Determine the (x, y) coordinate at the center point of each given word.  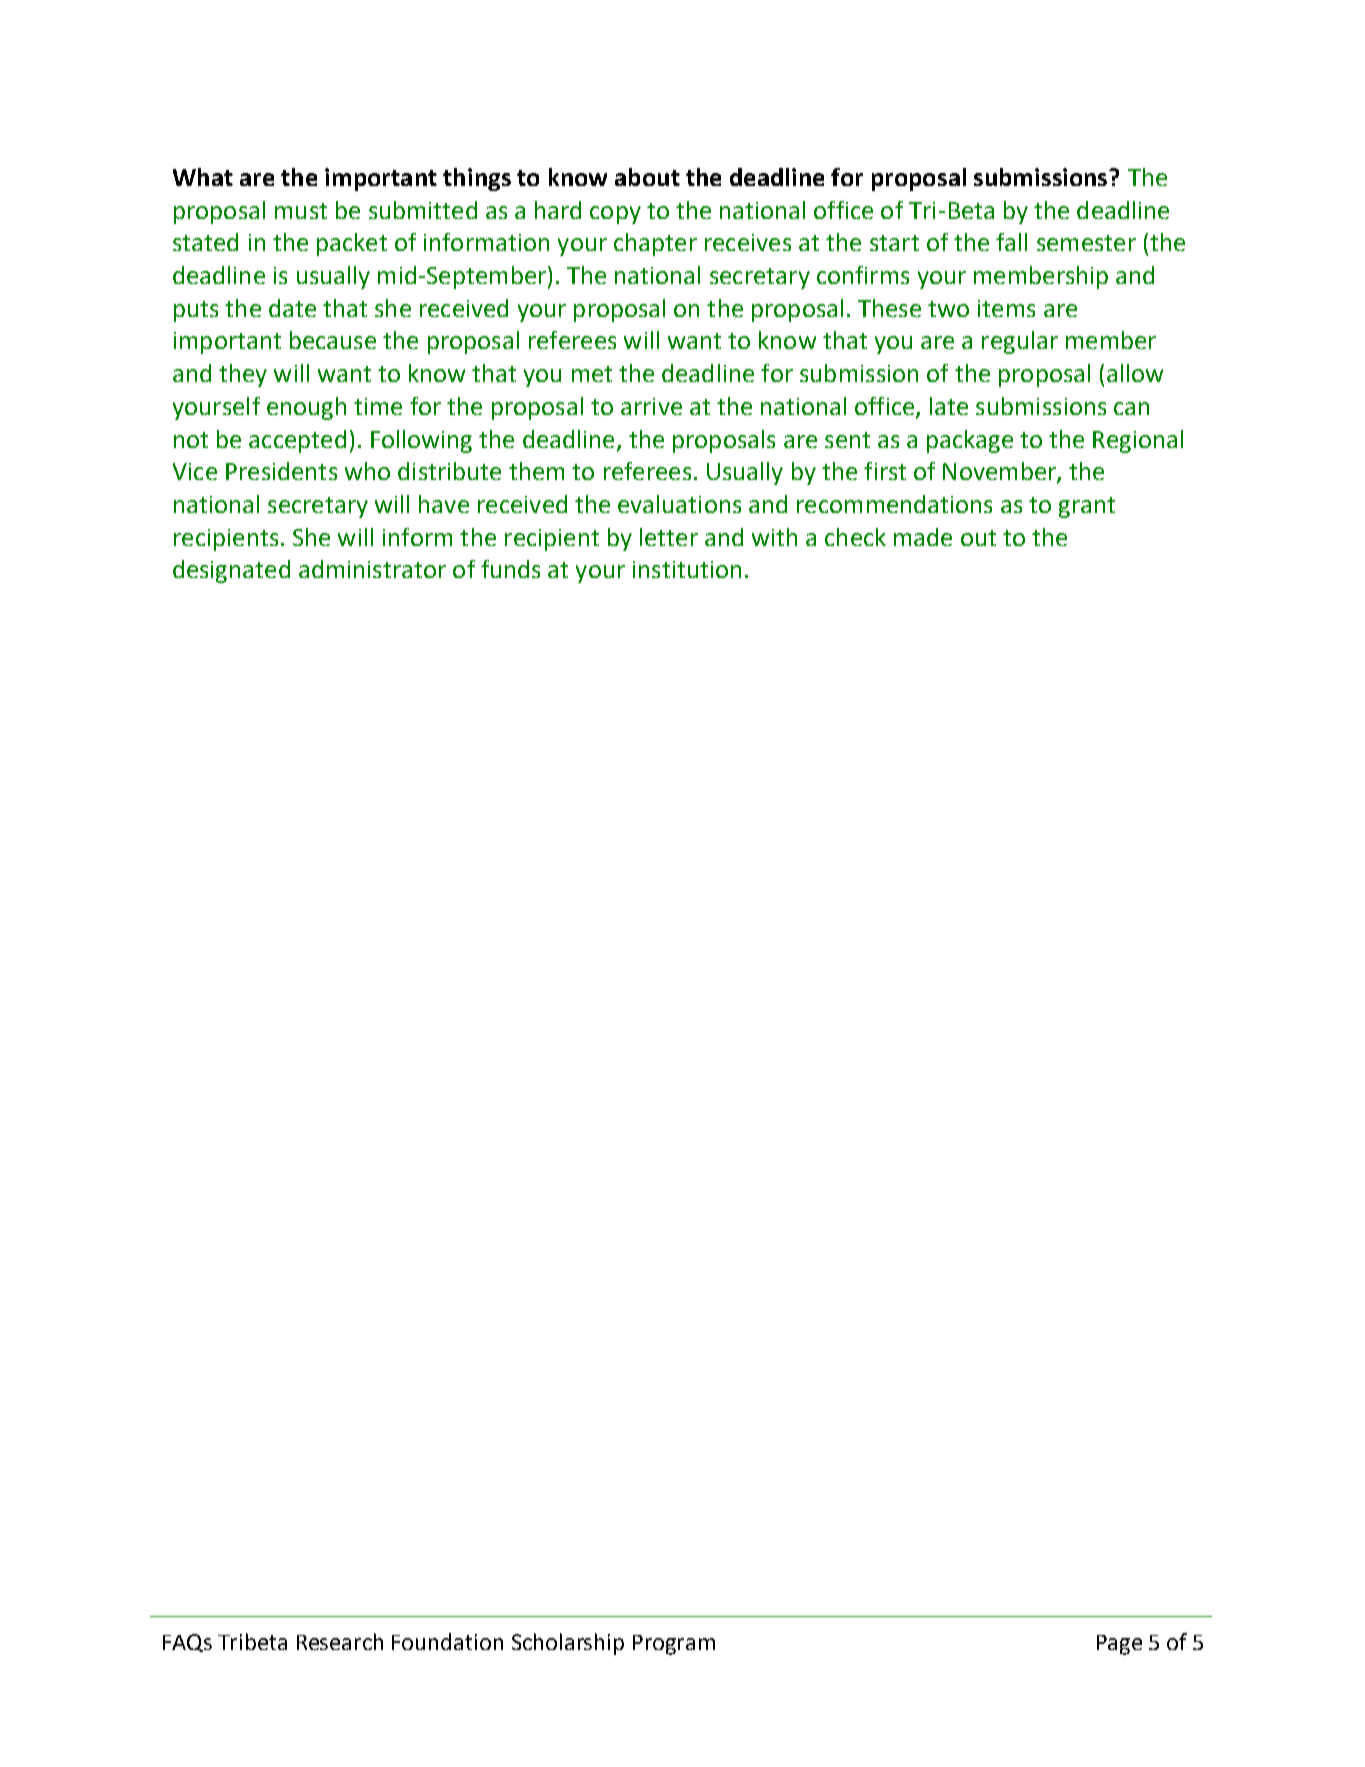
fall (1011, 242)
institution (687, 569)
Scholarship (568, 1644)
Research (340, 1641)
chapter (655, 244)
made (923, 537)
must (301, 211)
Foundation (447, 1641)
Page (1119, 1645)
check (855, 537)
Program (674, 1645)
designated (231, 571)
